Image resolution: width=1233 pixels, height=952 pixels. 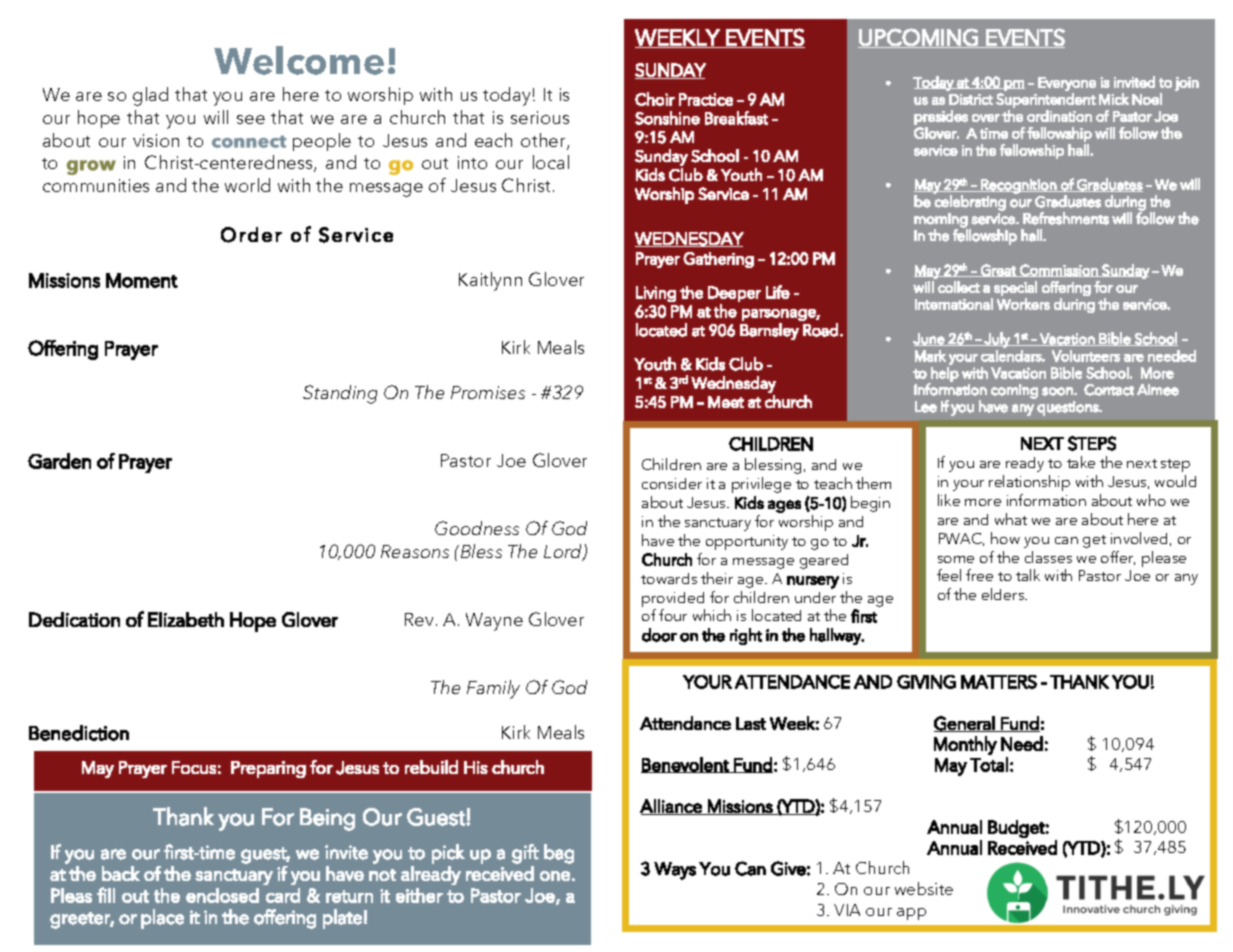 What do you see at coordinates (675, 871) in the image?
I see `Ways` at bounding box center [675, 871].
